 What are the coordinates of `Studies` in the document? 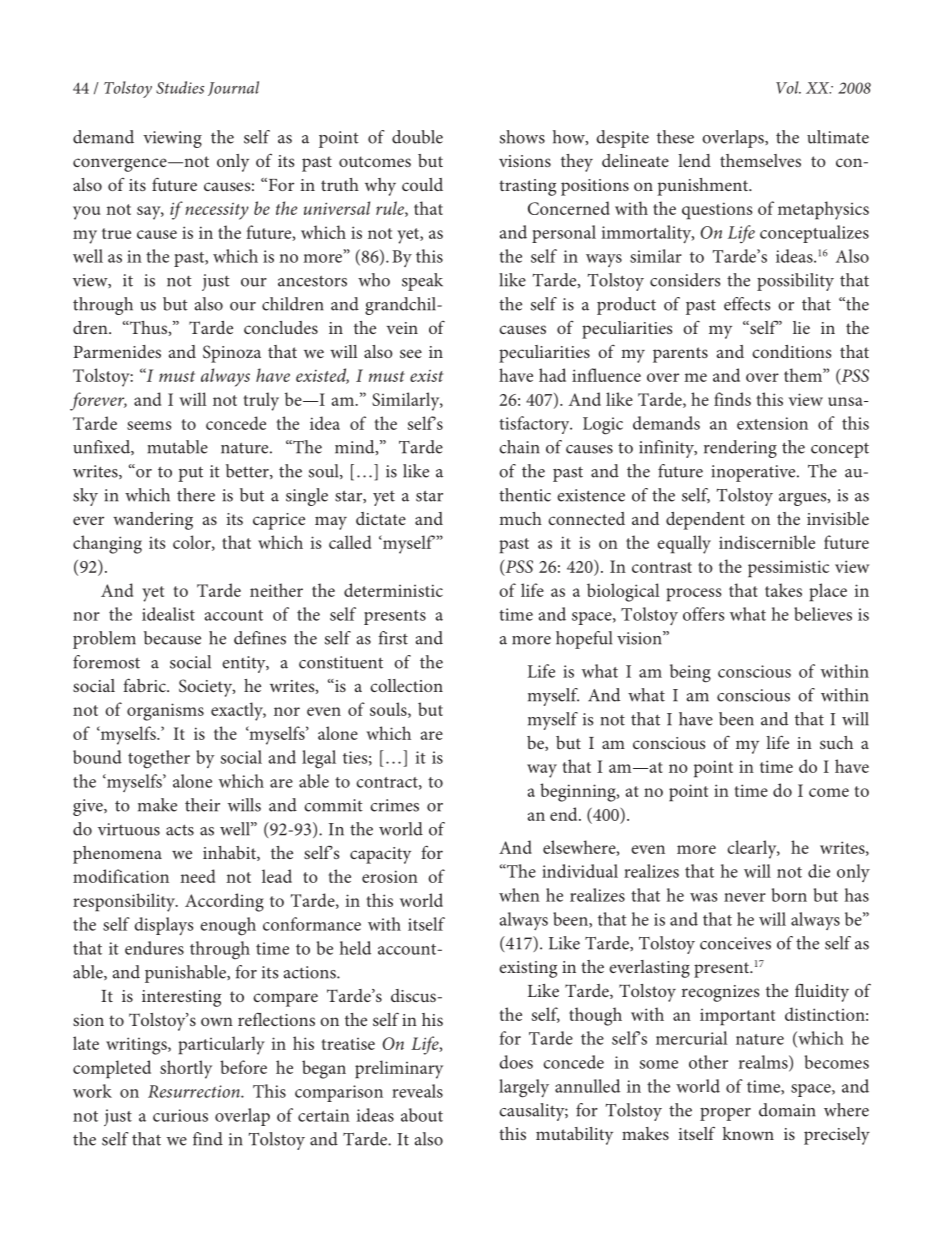 It's located at (180, 87).
